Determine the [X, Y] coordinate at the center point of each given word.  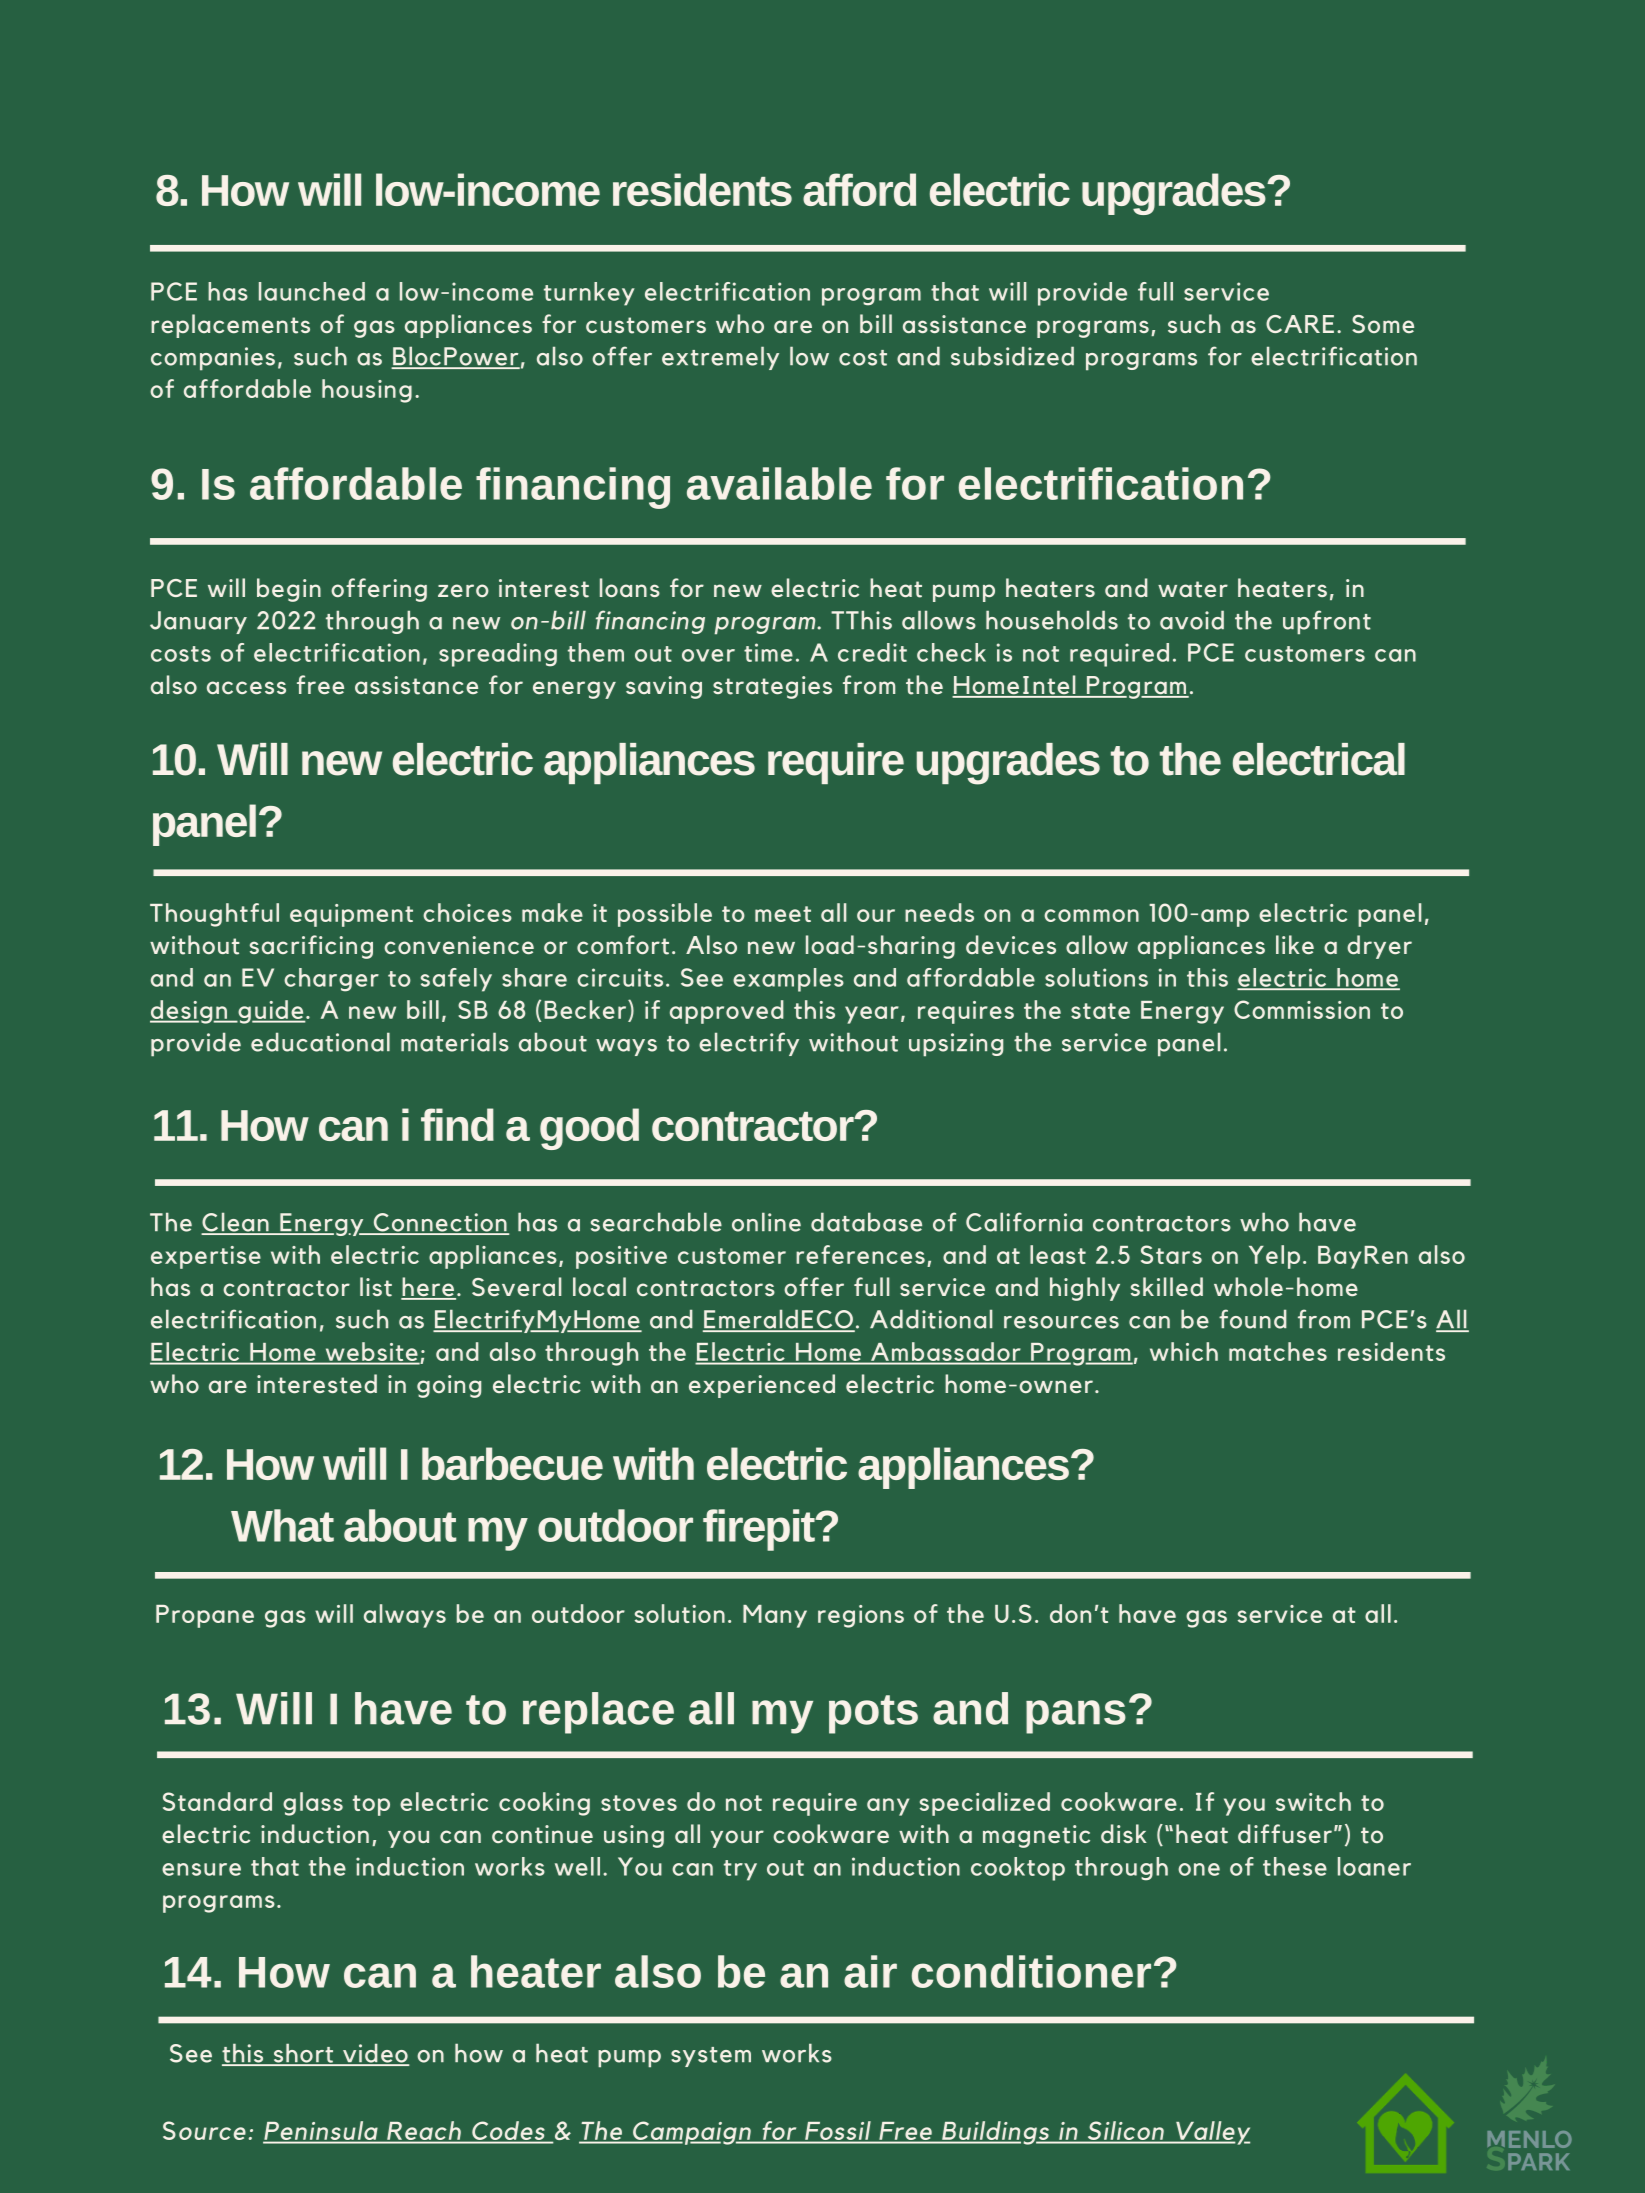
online [766, 1222]
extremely [720, 358]
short [303, 2054]
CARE [1300, 324]
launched [312, 291]
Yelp [1274, 1257]
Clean [236, 1223]
